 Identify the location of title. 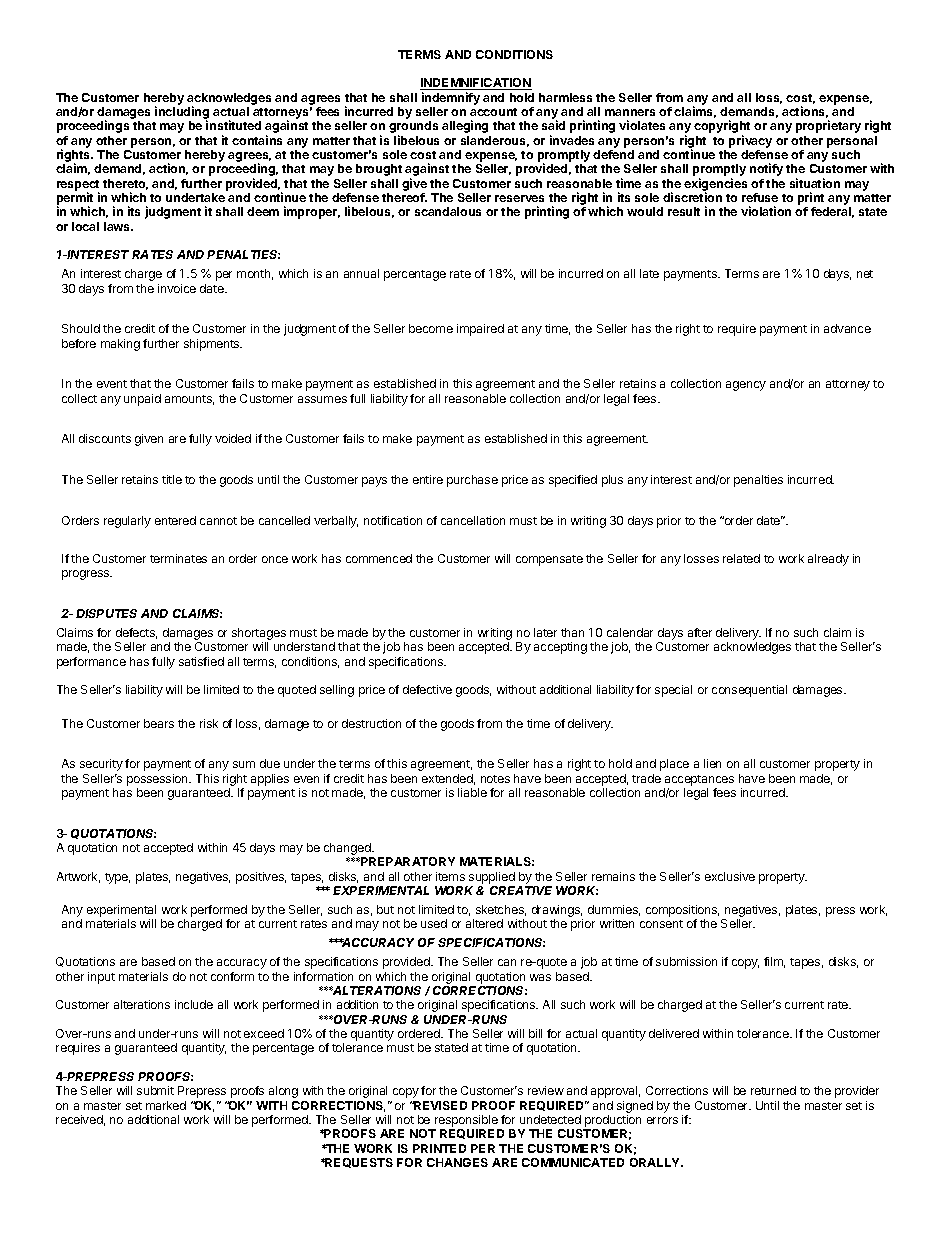
(172, 479).
